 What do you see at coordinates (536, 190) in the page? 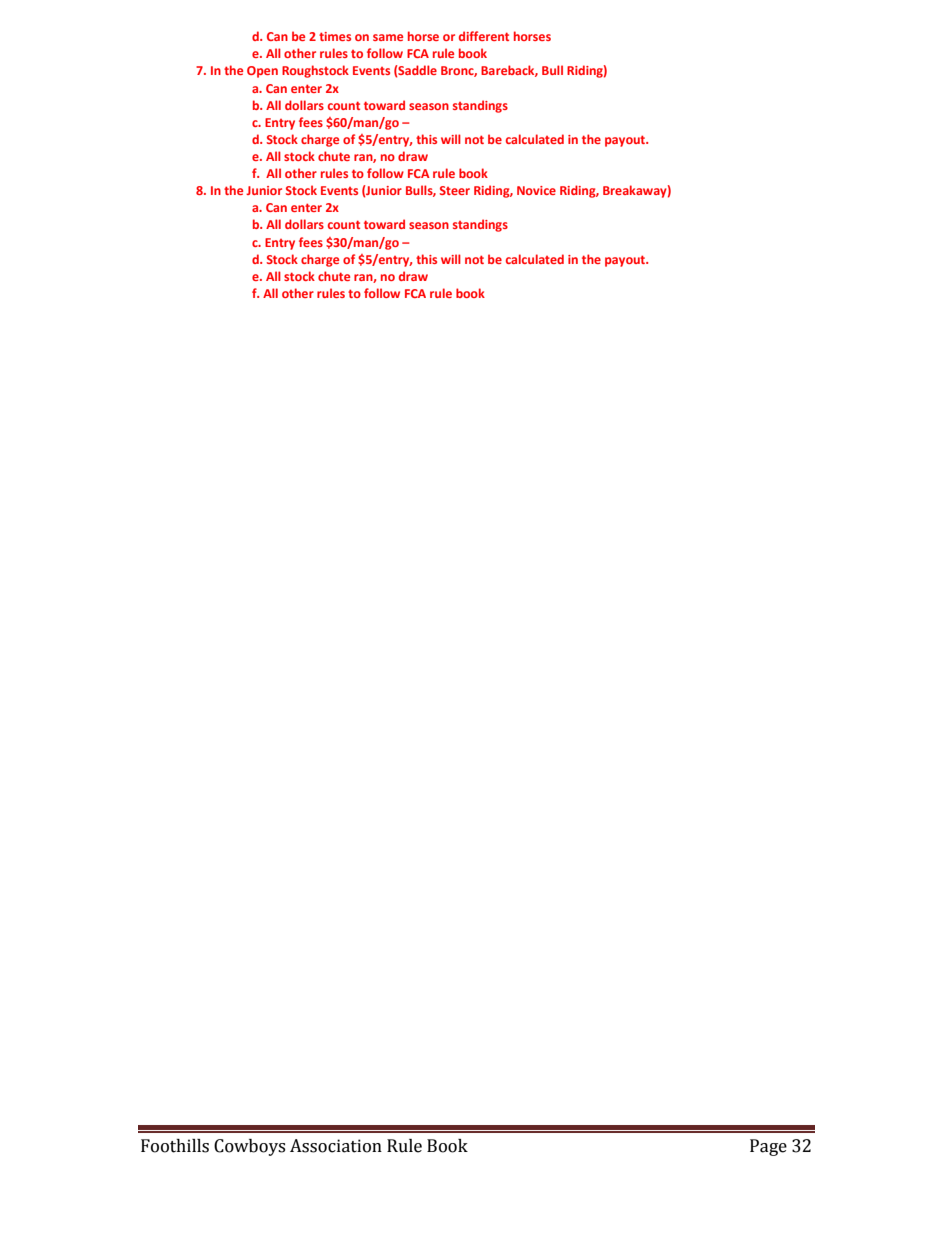
I see `Novice` at bounding box center [536, 190].
